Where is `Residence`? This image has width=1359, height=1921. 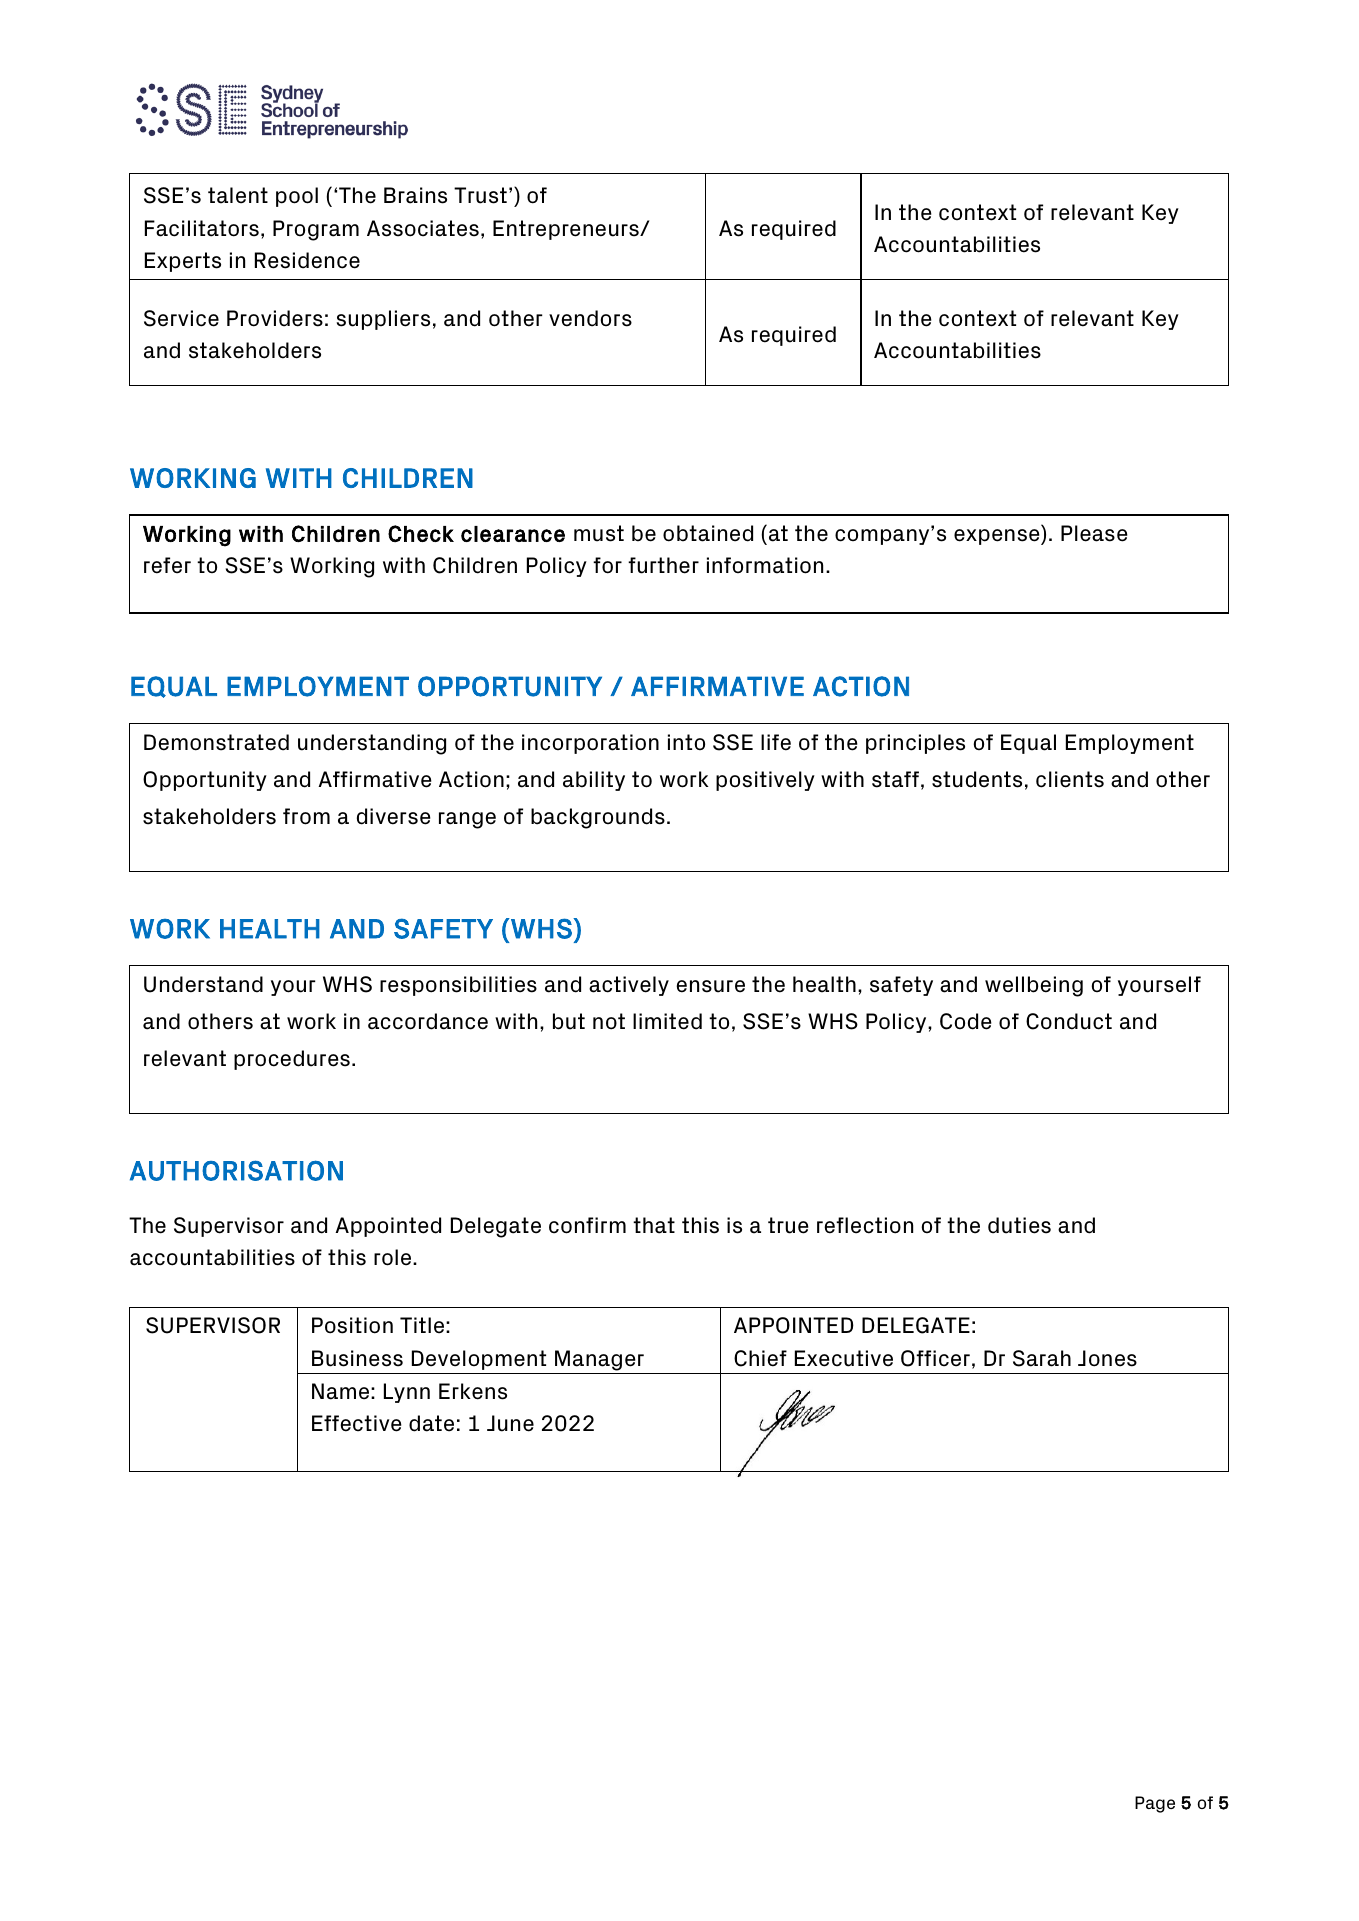
Residence is located at coordinates (307, 260).
